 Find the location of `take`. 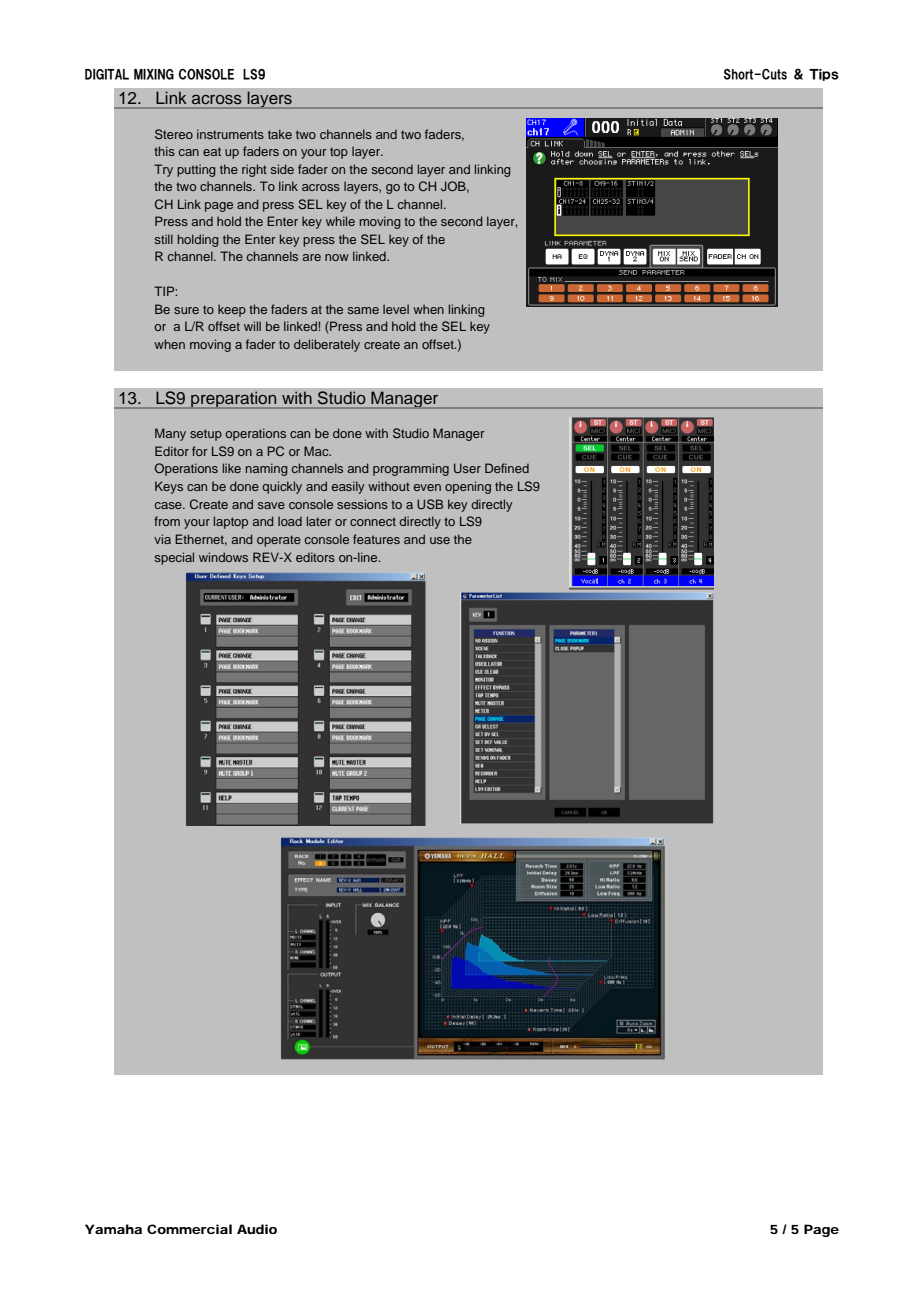

take is located at coordinates (280, 134).
